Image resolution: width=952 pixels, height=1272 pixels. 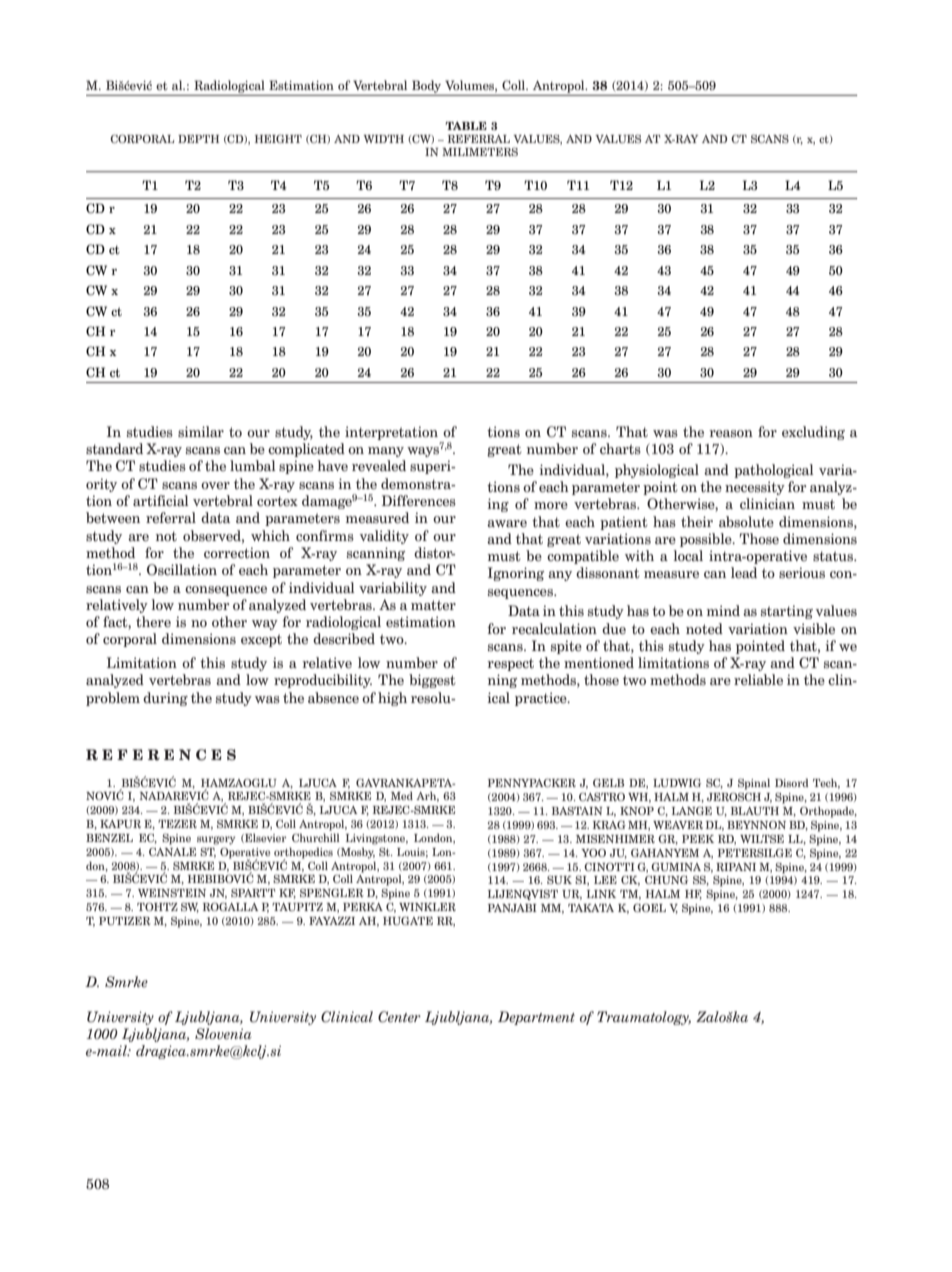 What do you see at coordinates (223, 1034) in the screenshot?
I see `Slovenia` at bounding box center [223, 1034].
